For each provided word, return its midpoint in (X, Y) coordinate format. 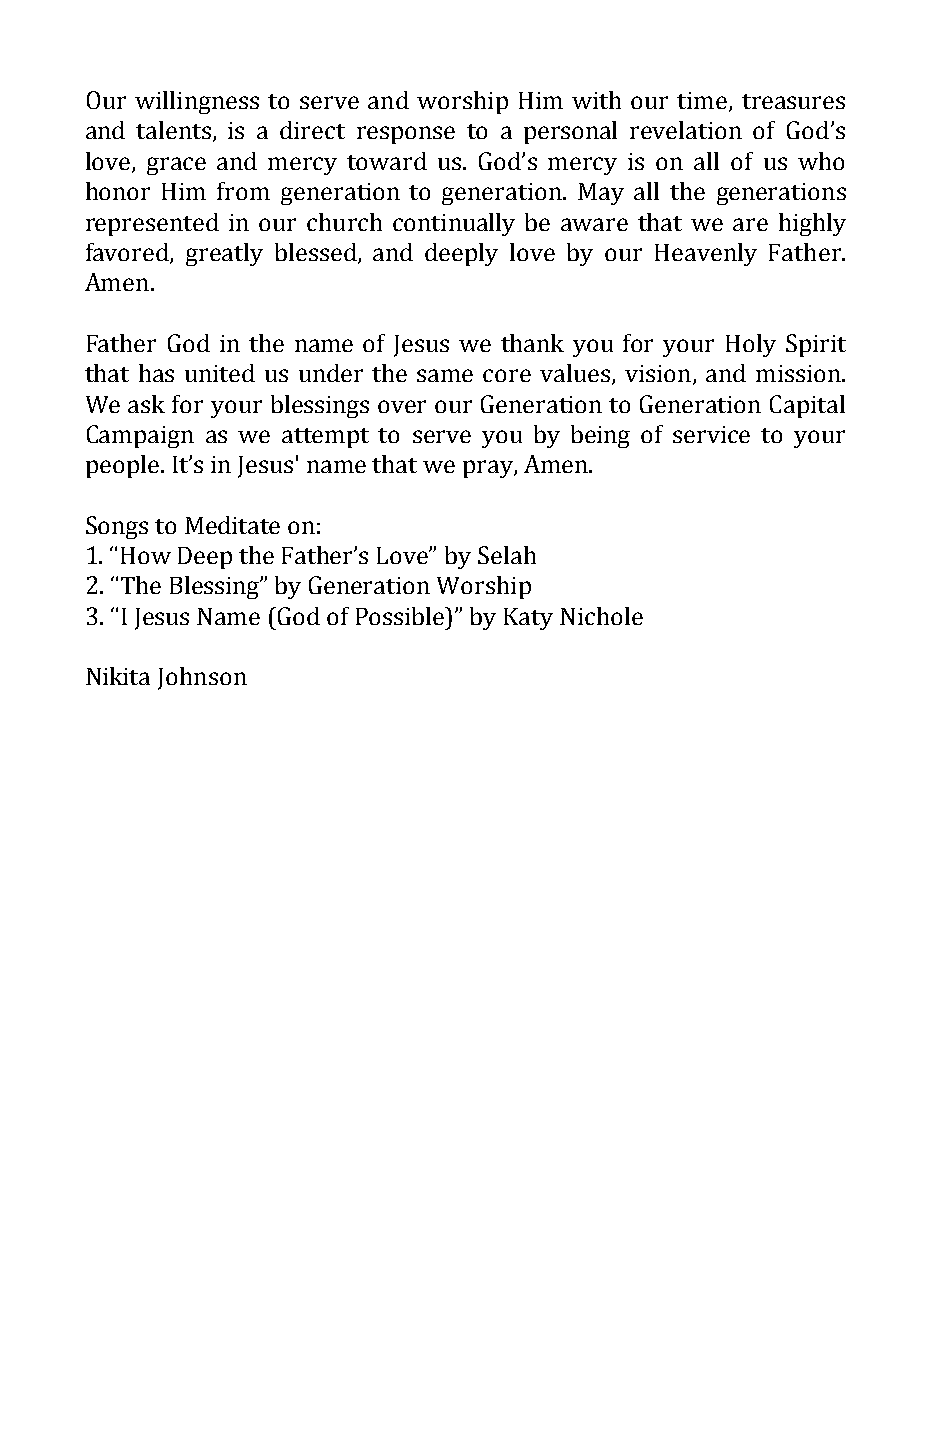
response (406, 135)
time (702, 100)
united (220, 373)
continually (454, 224)
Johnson (202, 678)
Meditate (232, 525)
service (711, 434)
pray (489, 469)
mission (799, 373)
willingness (197, 102)
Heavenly (706, 254)
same (445, 375)
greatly (224, 254)
